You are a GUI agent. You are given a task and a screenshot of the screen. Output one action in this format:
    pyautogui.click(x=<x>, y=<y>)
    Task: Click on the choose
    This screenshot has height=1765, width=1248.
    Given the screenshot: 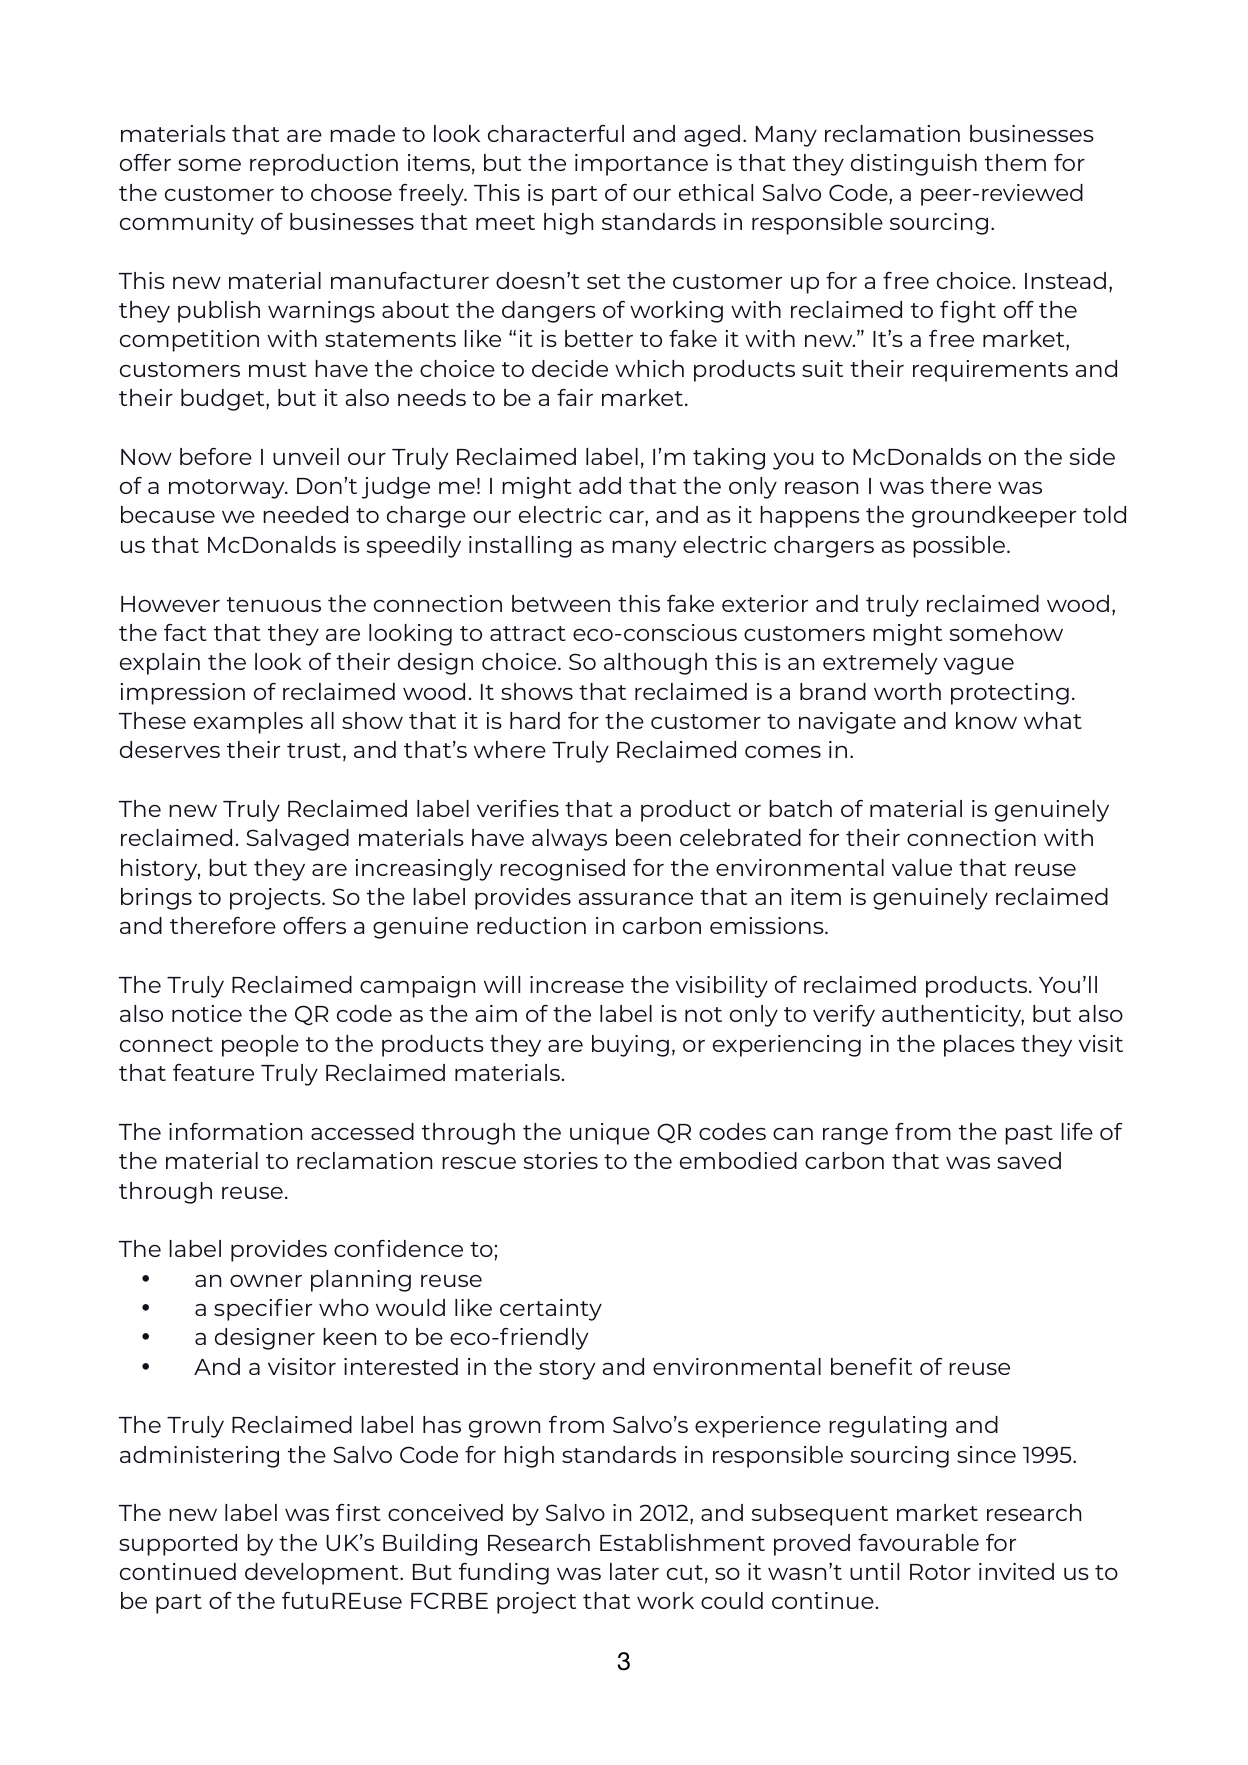 What is the action you would take?
    pyautogui.click(x=351, y=192)
